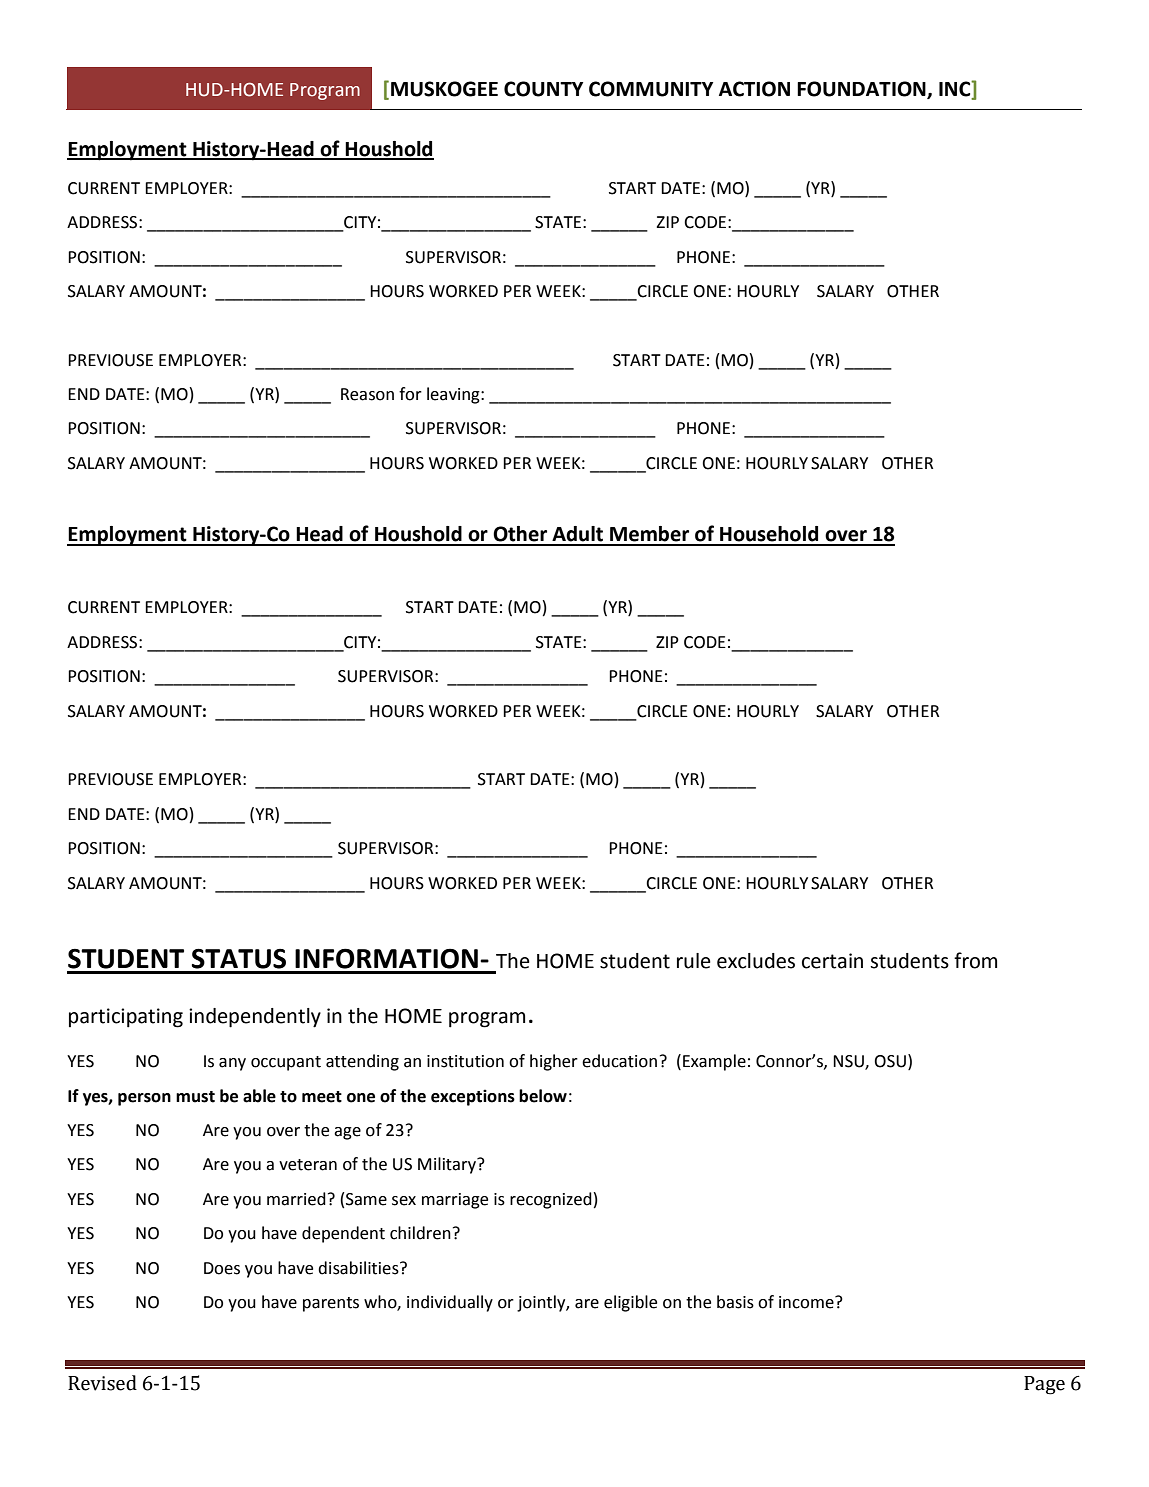 The width and height of the image is (1149, 1487). Describe the element at coordinates (367, 394) in the image. I see `Reason` at that location.
